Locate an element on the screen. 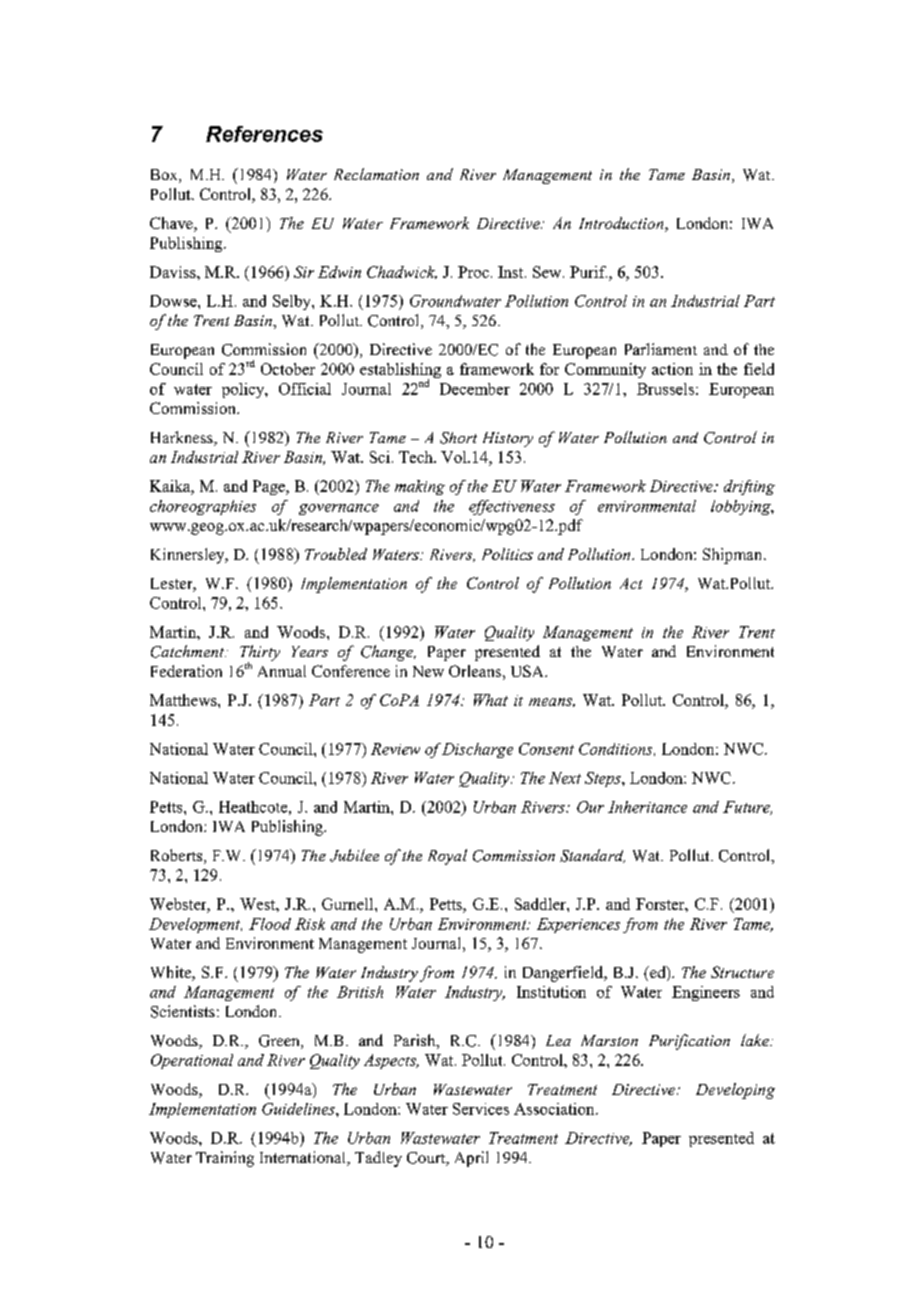 The height and width of the screenshot is (1308, 924). Developing is located at coordinates (735, 1091).
